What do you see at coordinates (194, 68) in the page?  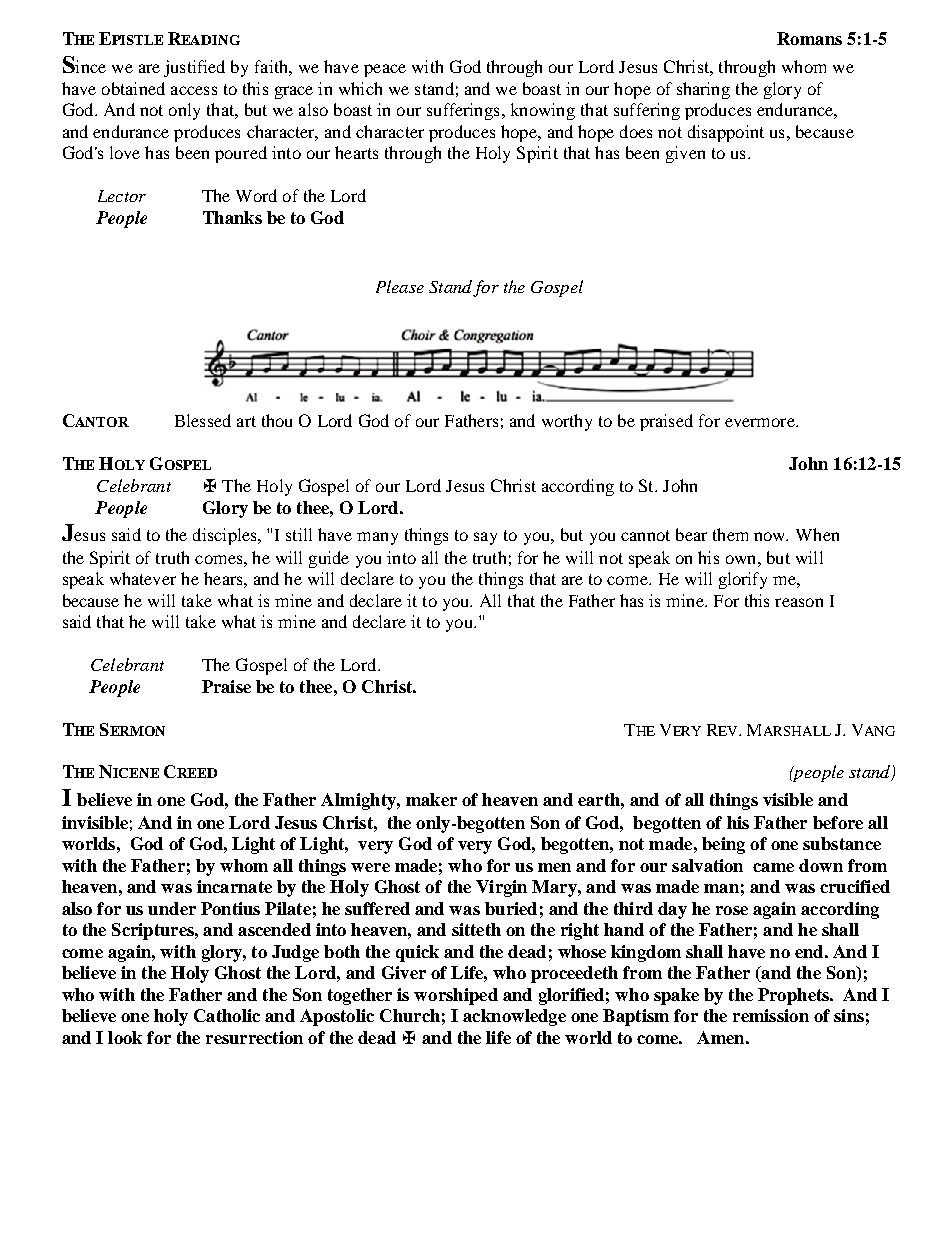 I see `justified` at bounding box center [194, 68].
